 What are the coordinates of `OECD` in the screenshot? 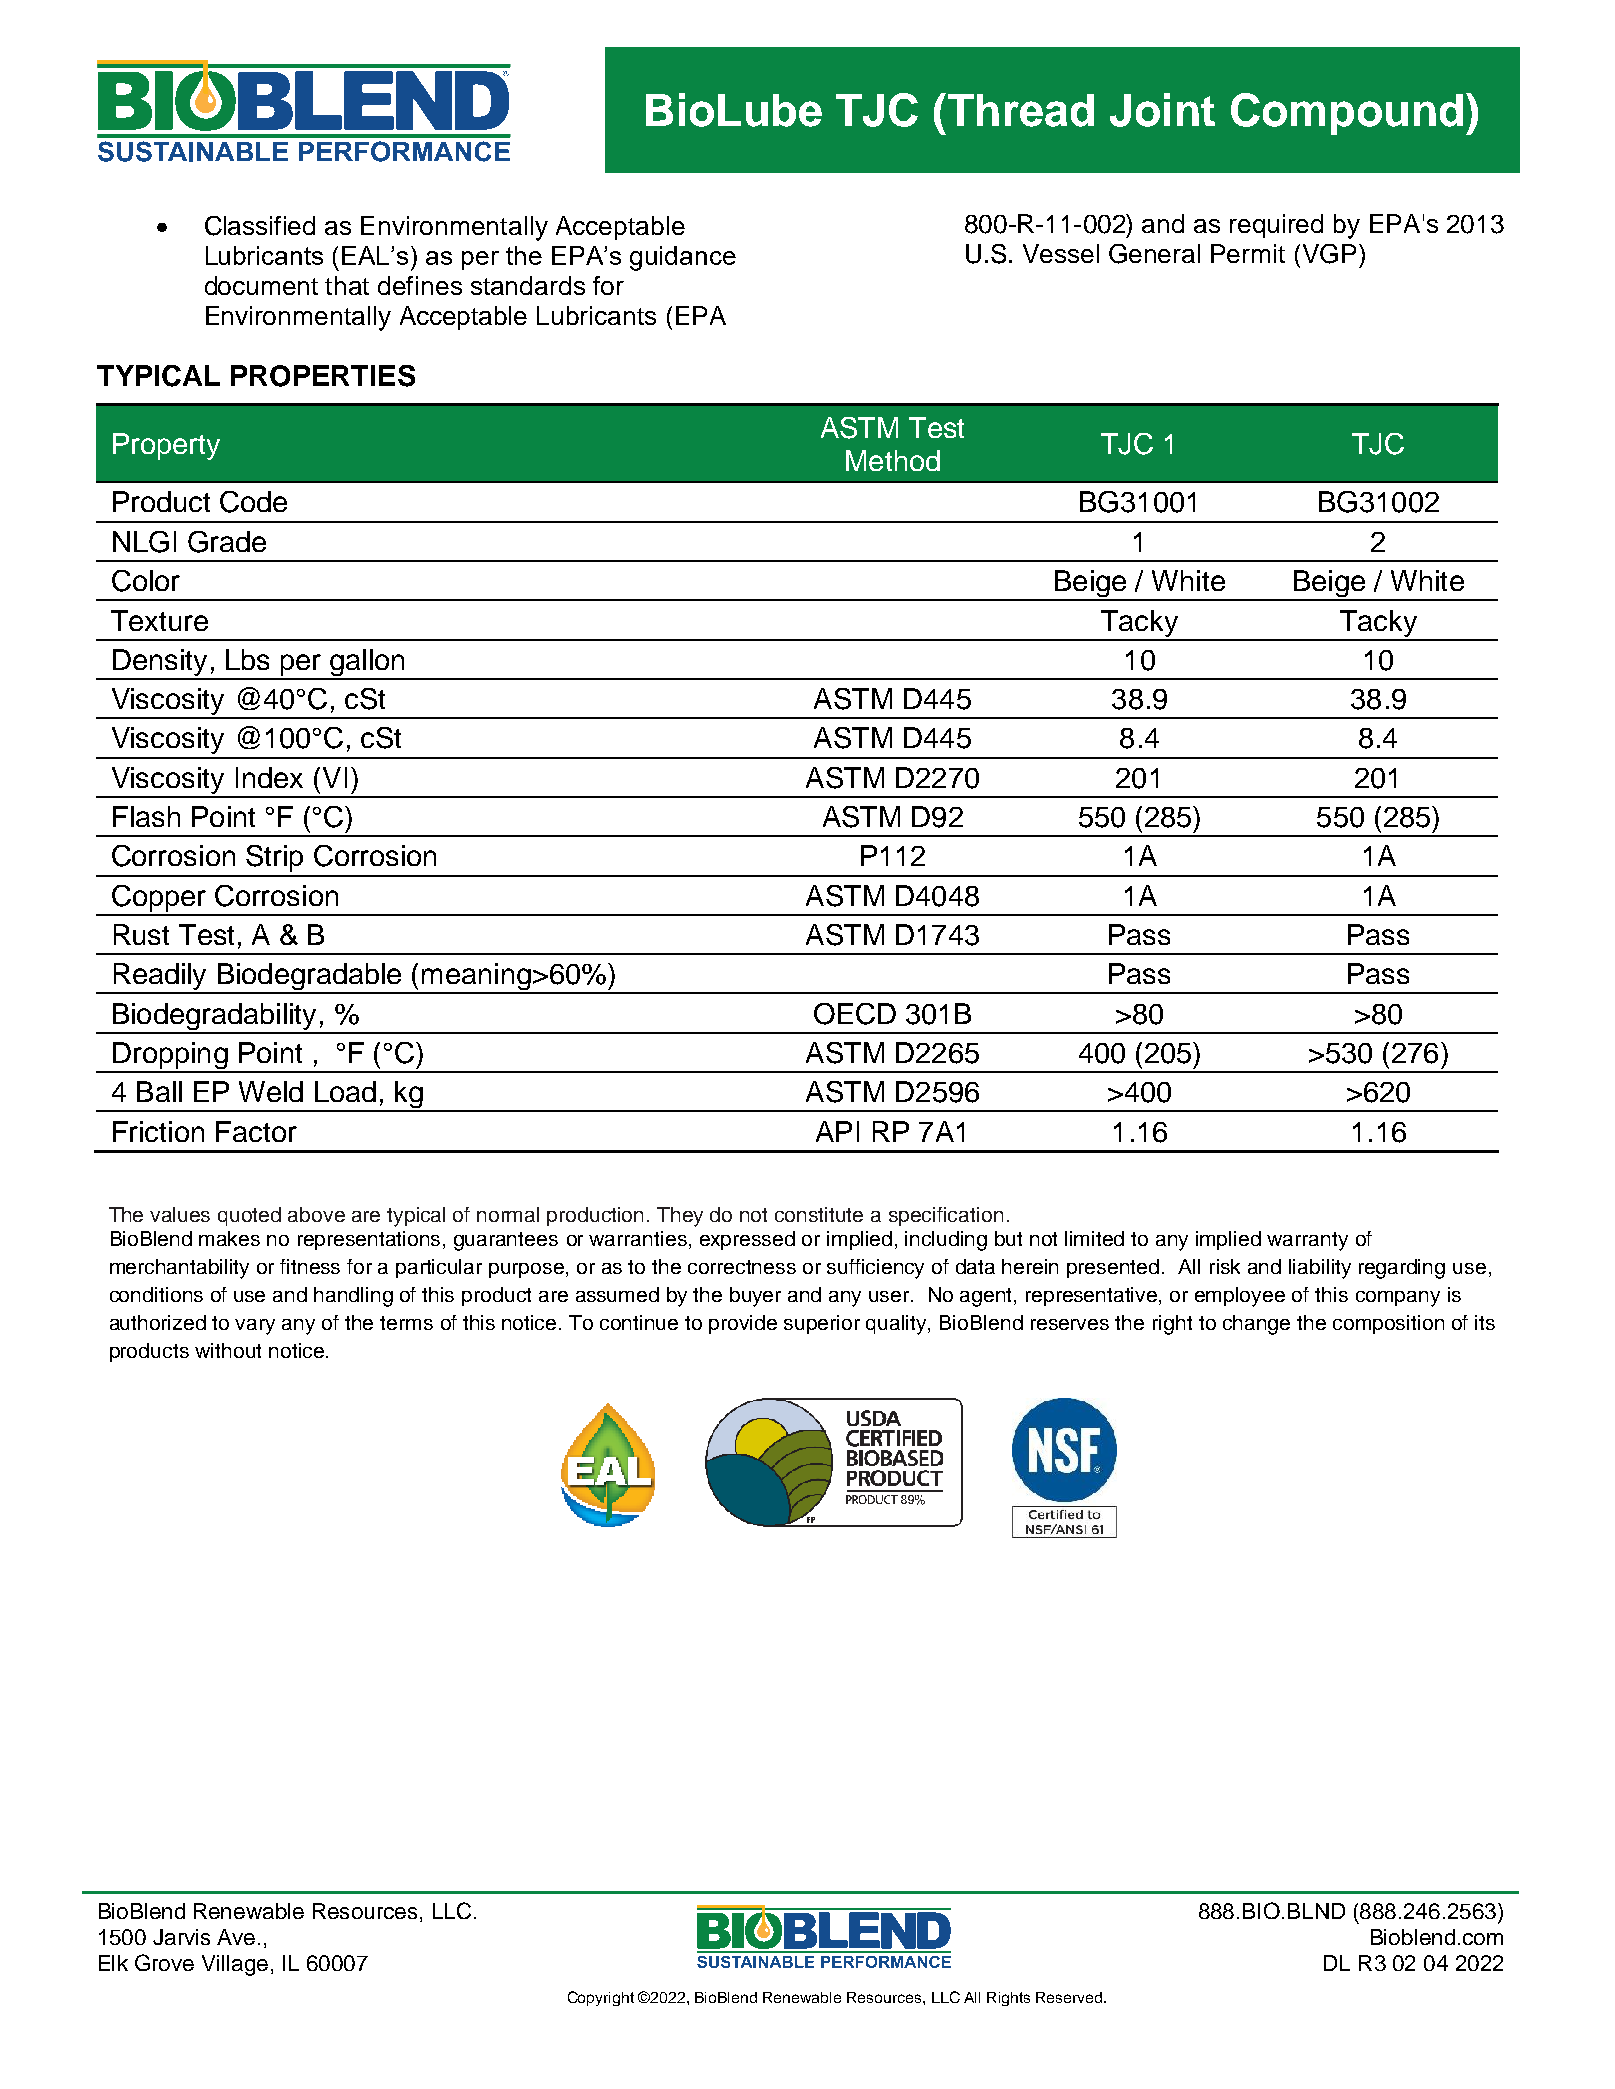 It's located at (855, 1014).
